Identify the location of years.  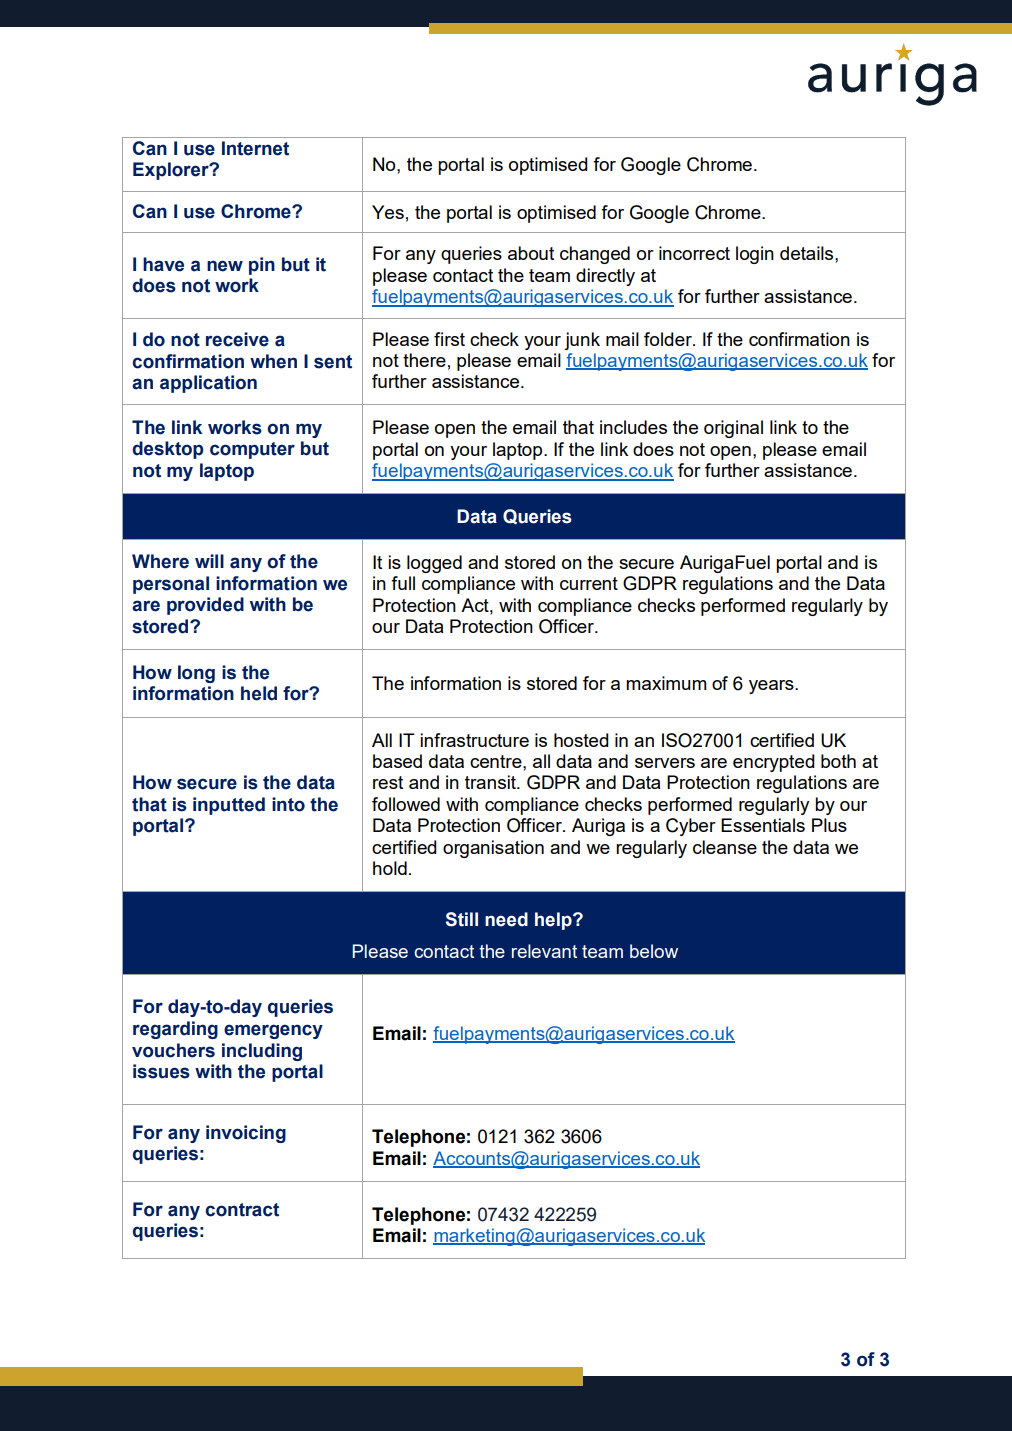
(772, 687).
